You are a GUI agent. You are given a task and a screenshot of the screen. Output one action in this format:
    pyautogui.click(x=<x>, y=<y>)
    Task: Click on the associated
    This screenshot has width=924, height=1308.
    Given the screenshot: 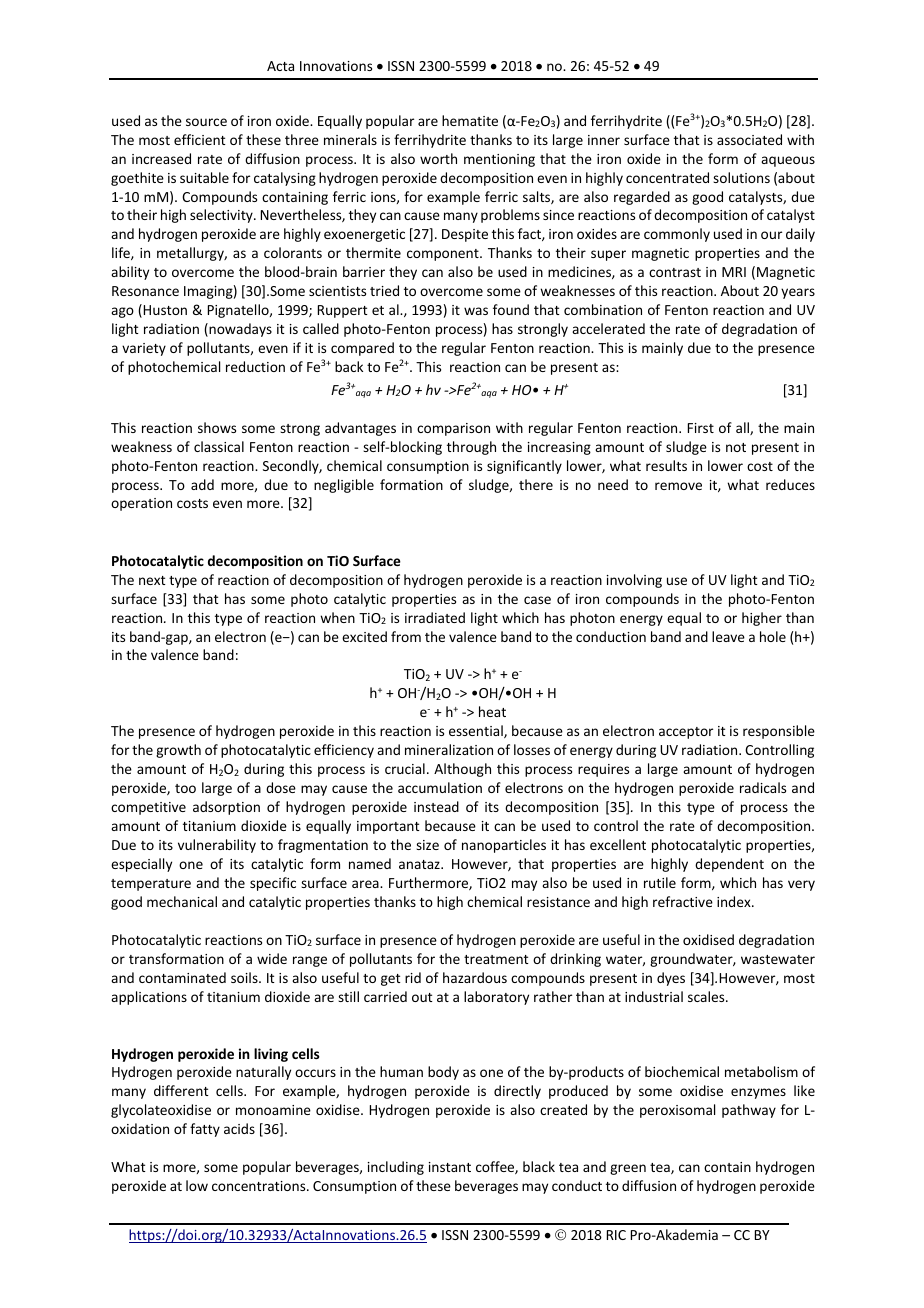 What is the action you would take?
    pyautogui.click(x=749, y=139)
